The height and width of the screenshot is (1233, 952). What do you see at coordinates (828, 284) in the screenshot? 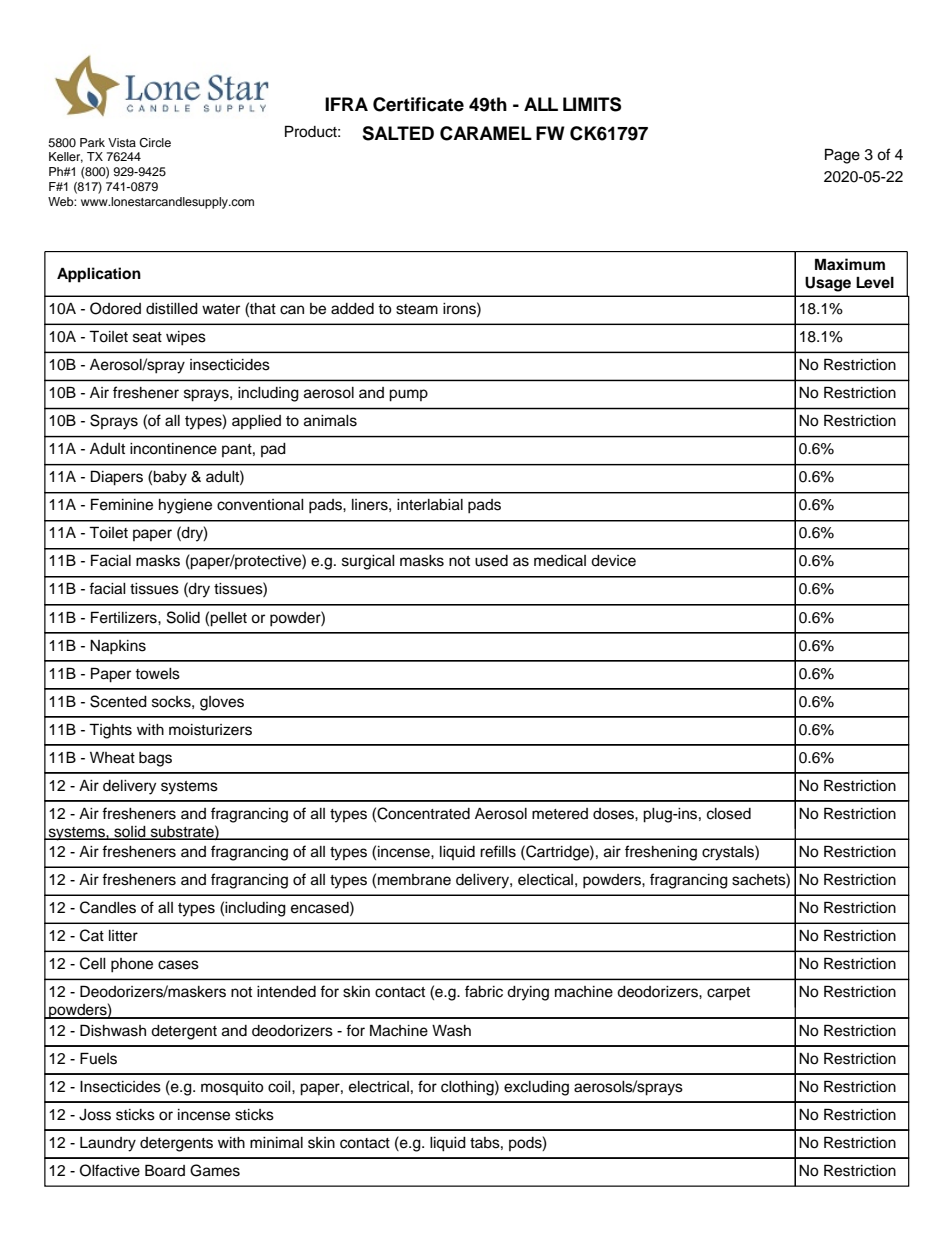
I see `Usage` at bounding box center [828, 284].
